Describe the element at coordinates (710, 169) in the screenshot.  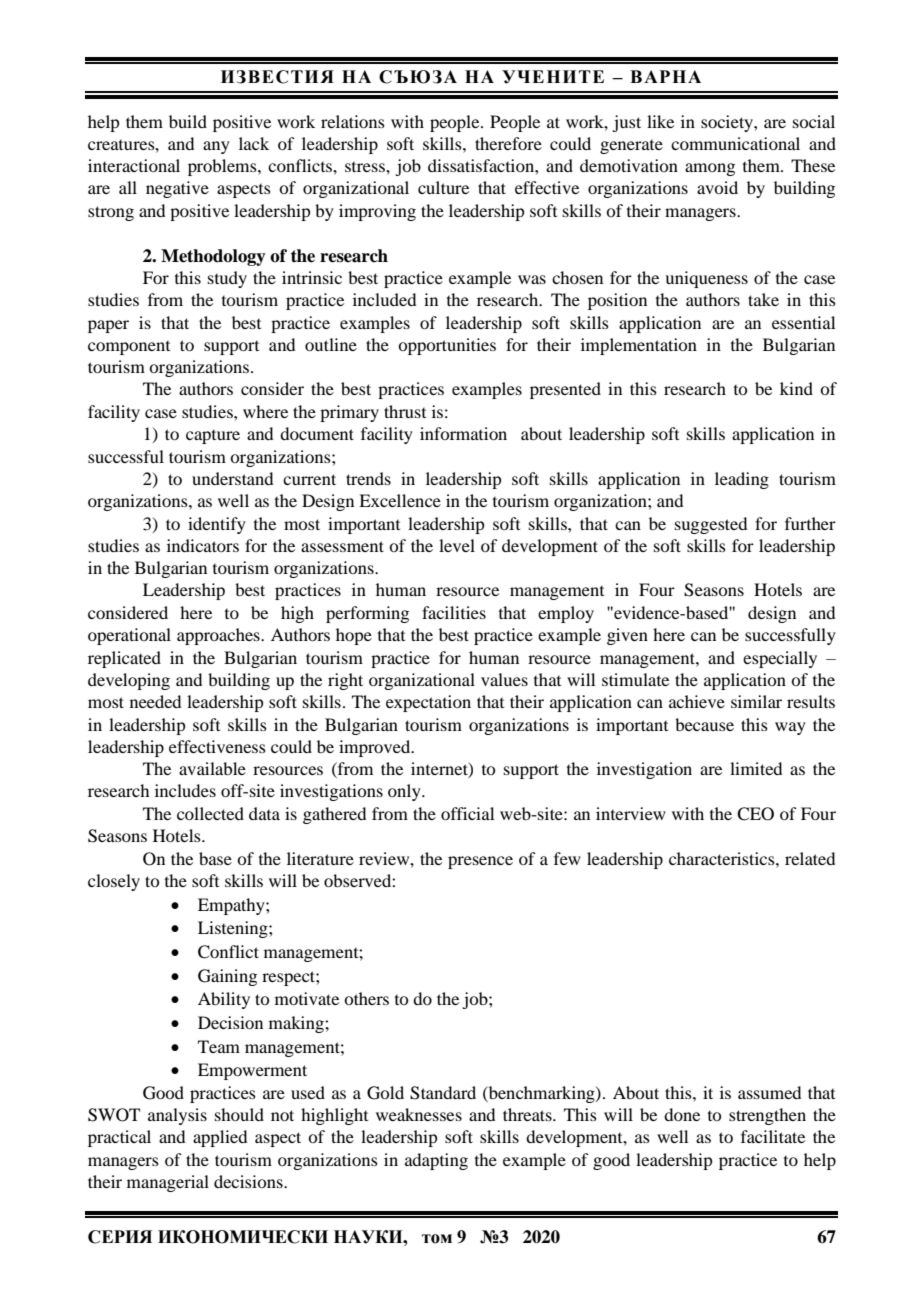
I see `among` at that location.
